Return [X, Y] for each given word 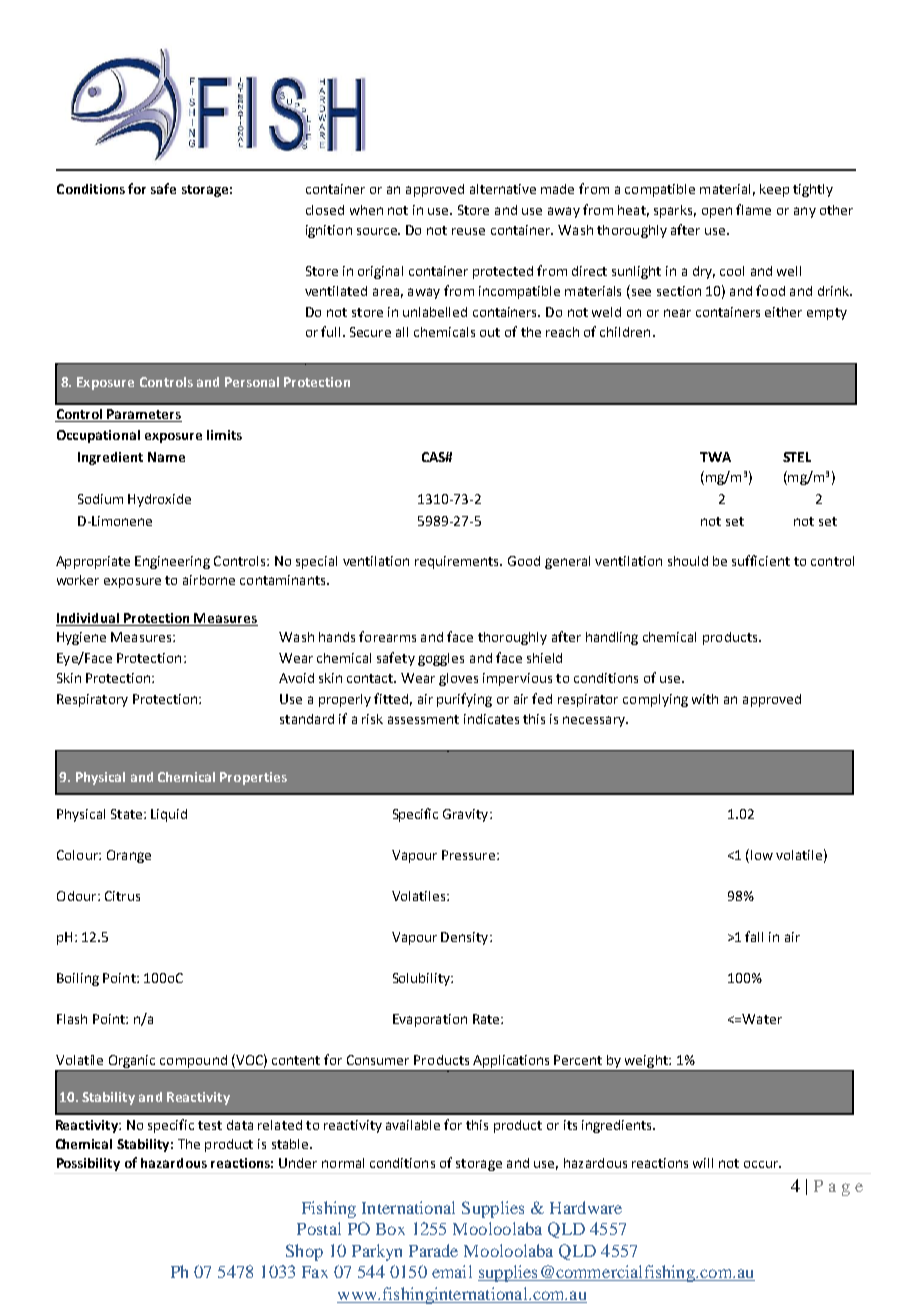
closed [325, 210]
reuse [468, 231]
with [705, 699]
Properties [253, 778]
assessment [423, 719]
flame [753, 209]
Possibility [88, 1164]
